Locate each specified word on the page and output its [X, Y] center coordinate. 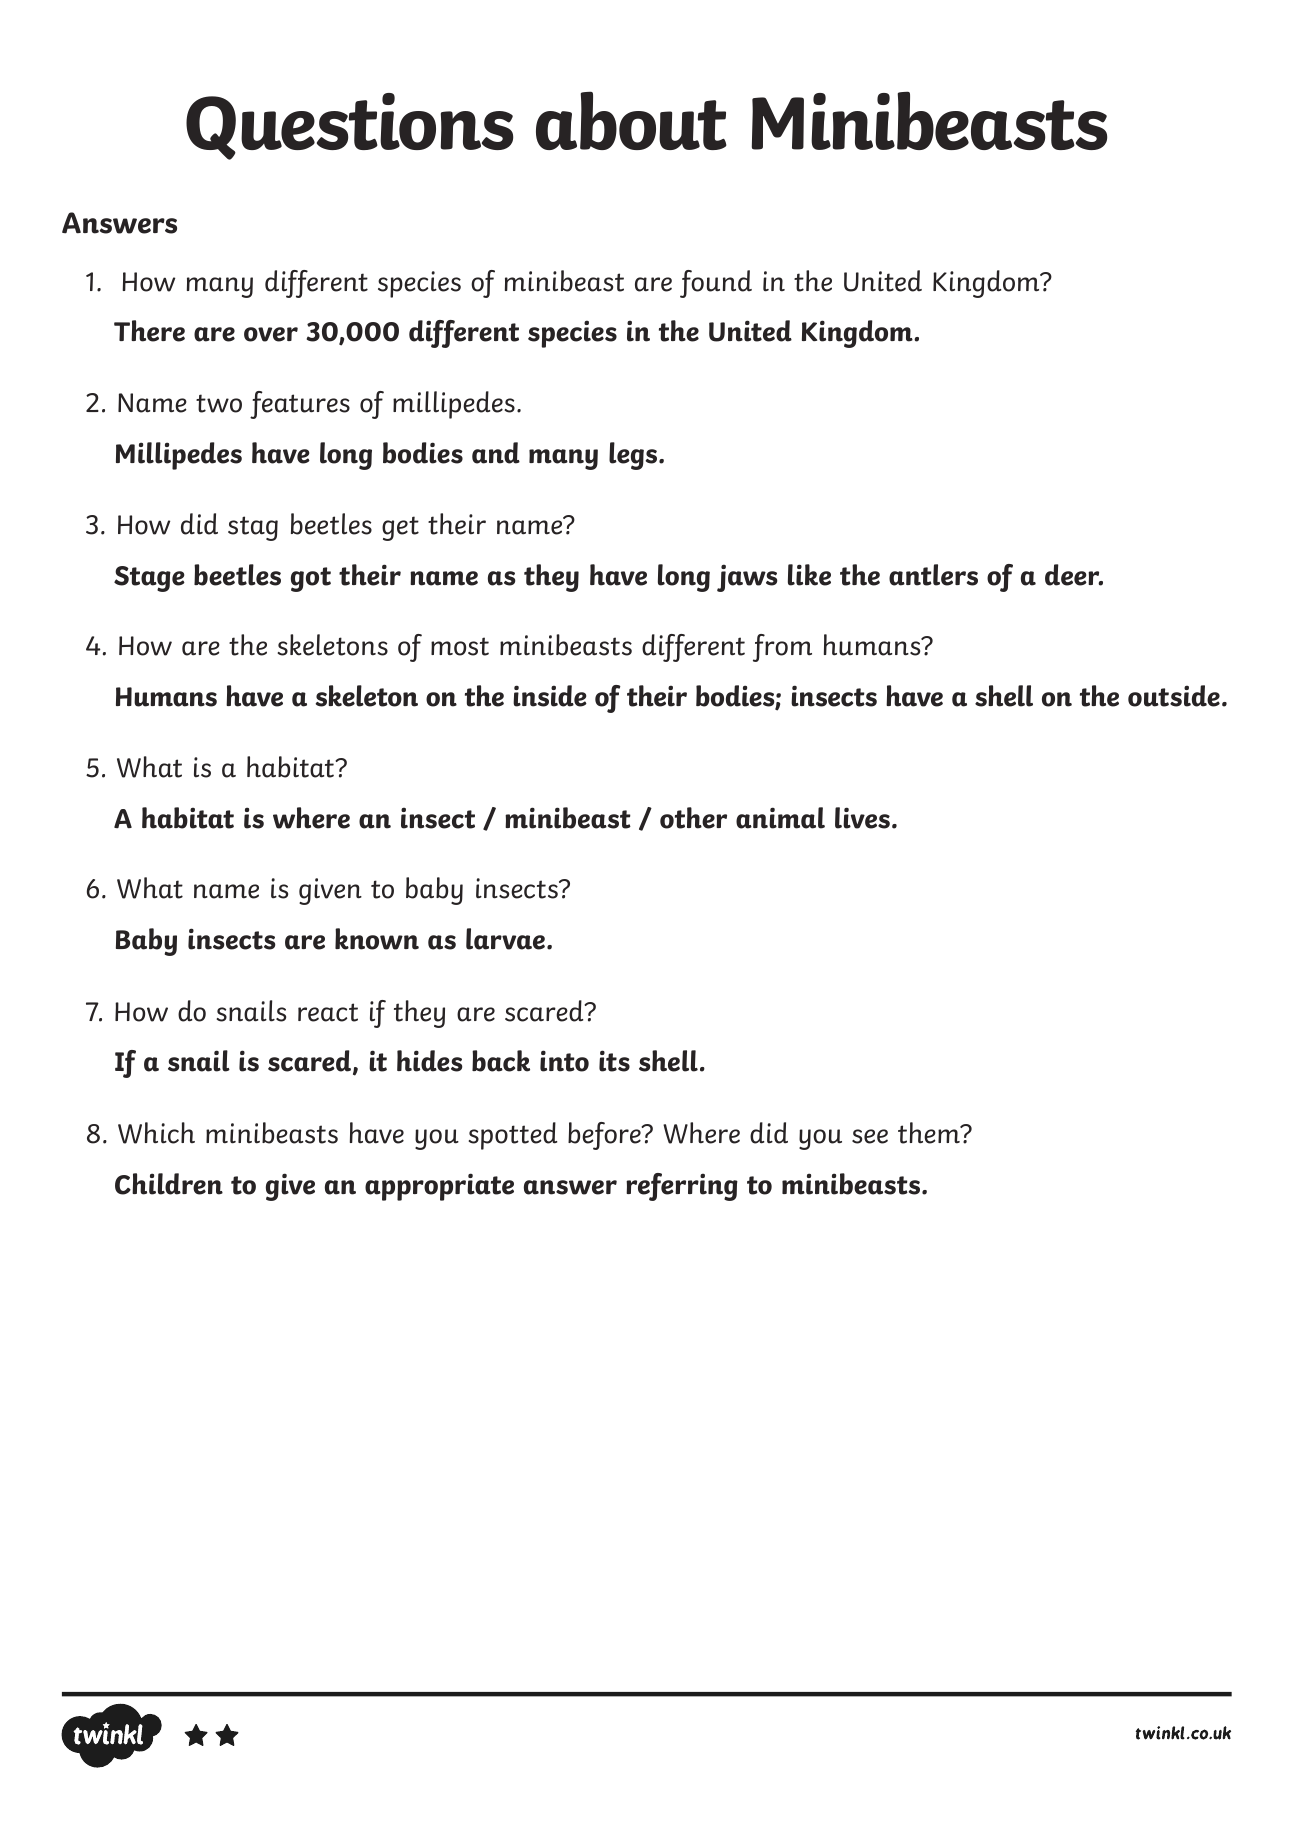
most [460, 646]
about [631, 120]
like [809, 575]
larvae [507, 939]
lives [862, 818]
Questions [349, 126]
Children [169, 1184]
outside [1174, 696]
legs [634, 456]
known [377, 939]
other [693, 818]
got [311, 579]
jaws [747, 578]
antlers [933, 575]
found [716, 284]
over [271, 334]
